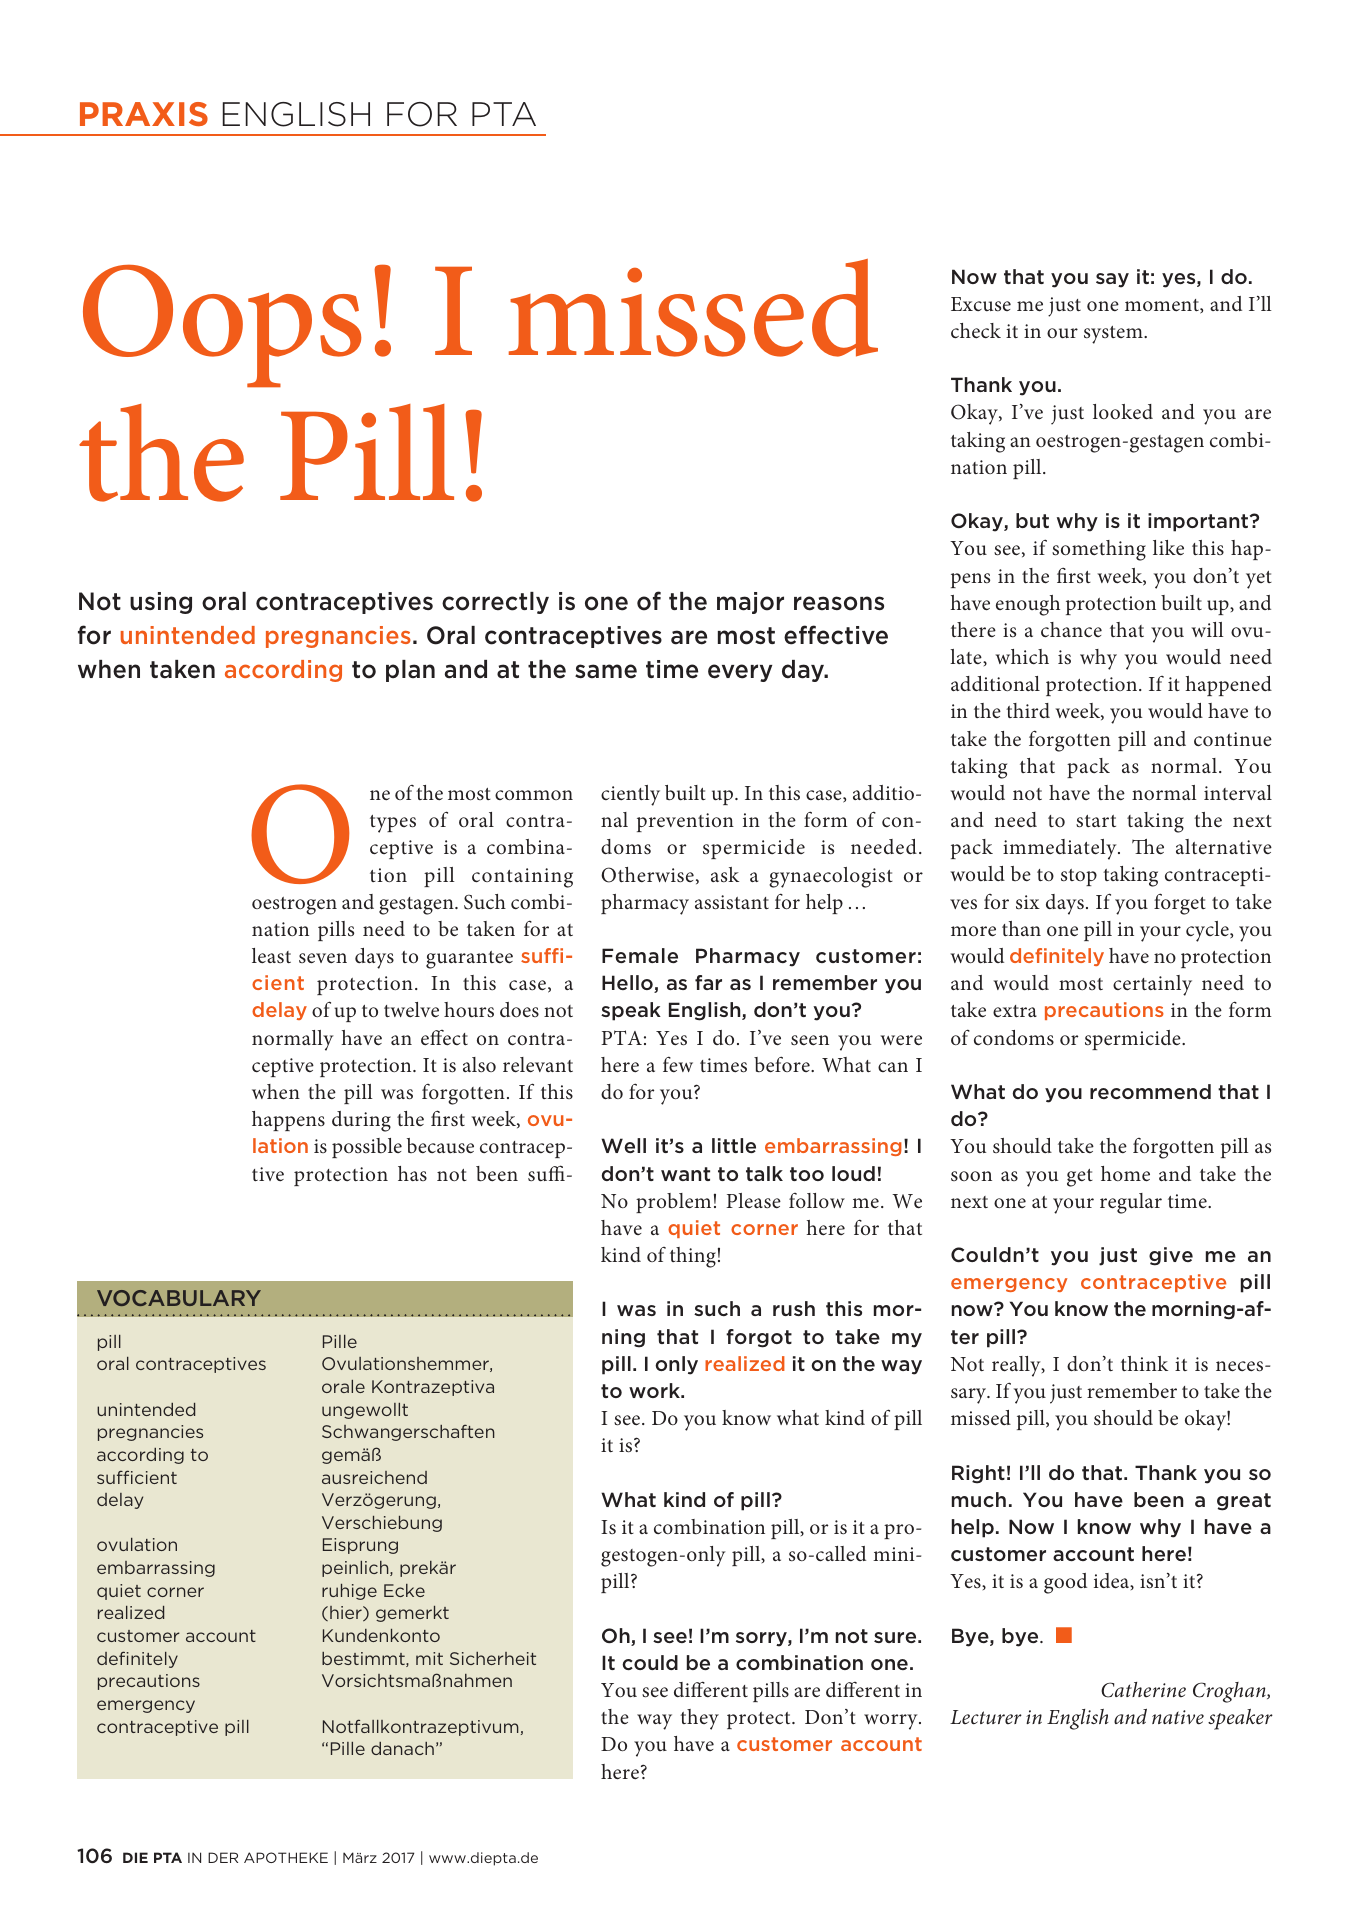  I want to click on think, so click(1144, 1363).
